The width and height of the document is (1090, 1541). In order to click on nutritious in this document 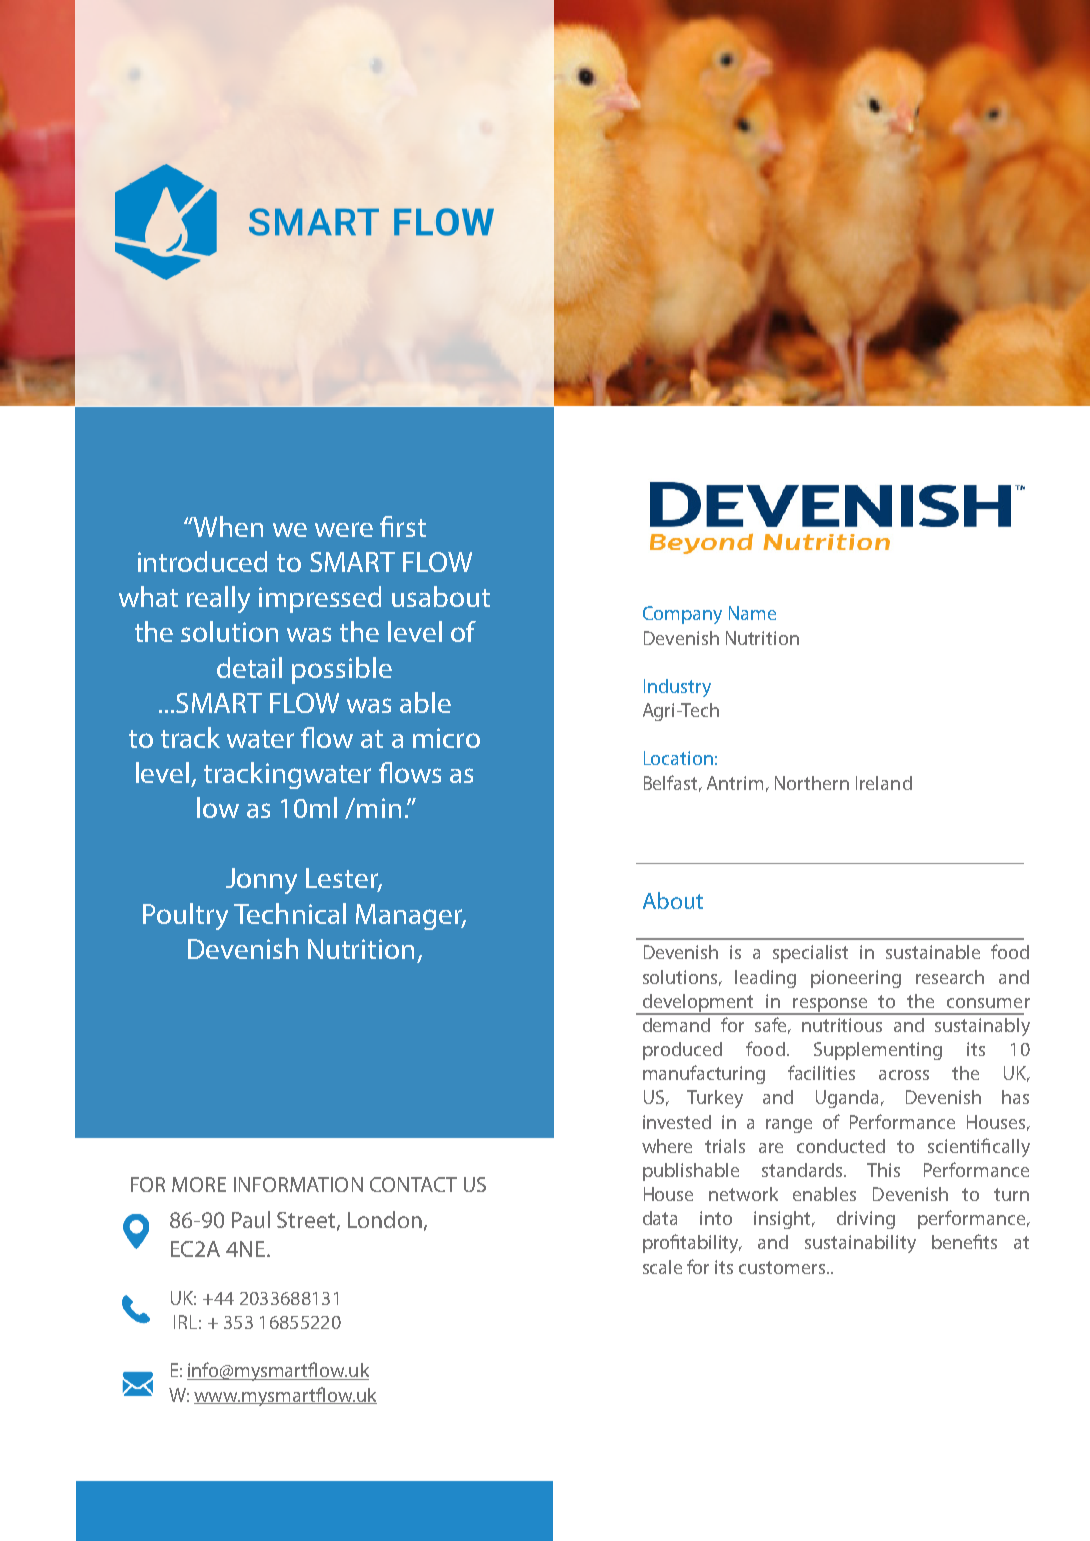, I will do `click(842, 1025)`.
